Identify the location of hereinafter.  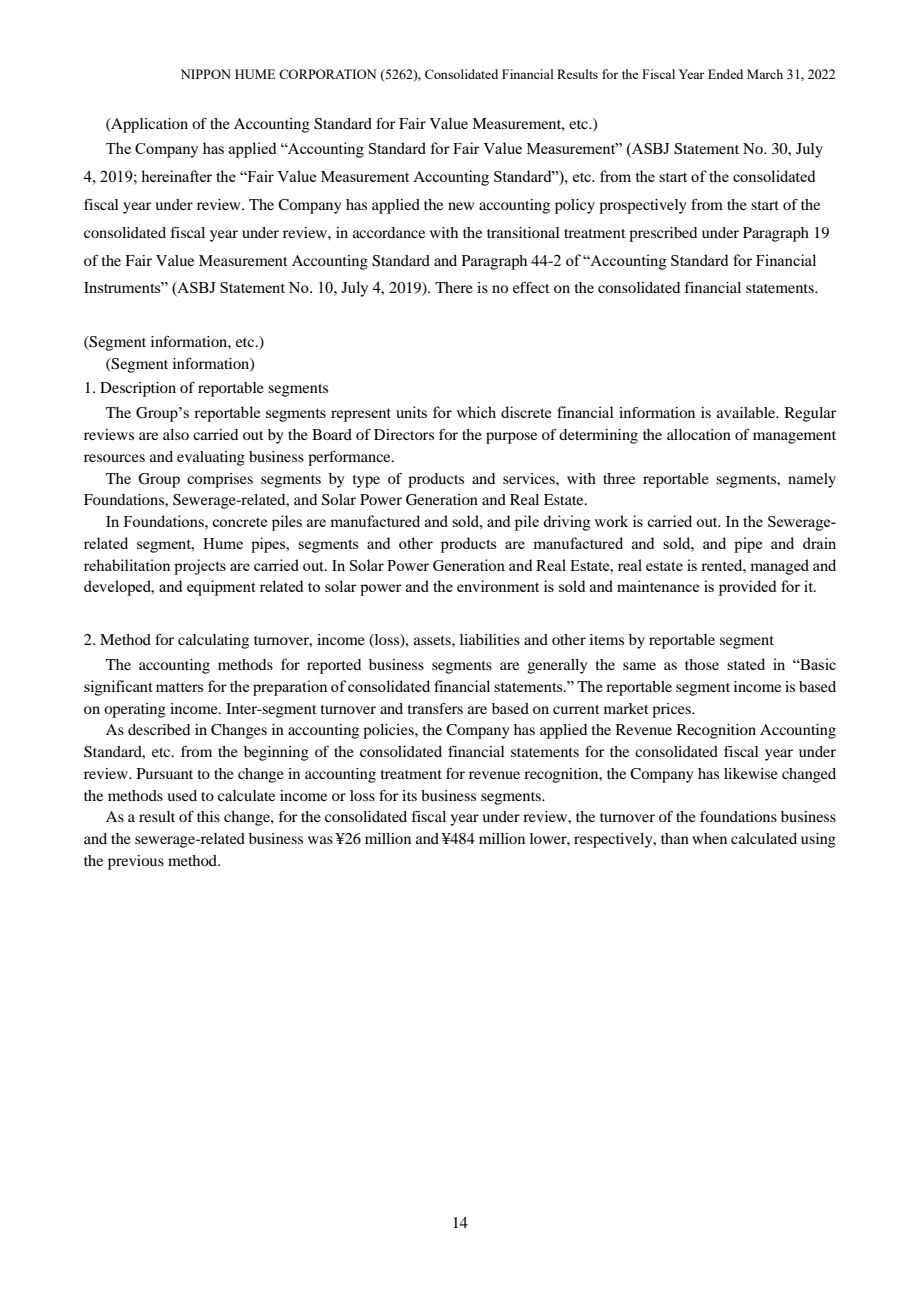
(176, 176).
